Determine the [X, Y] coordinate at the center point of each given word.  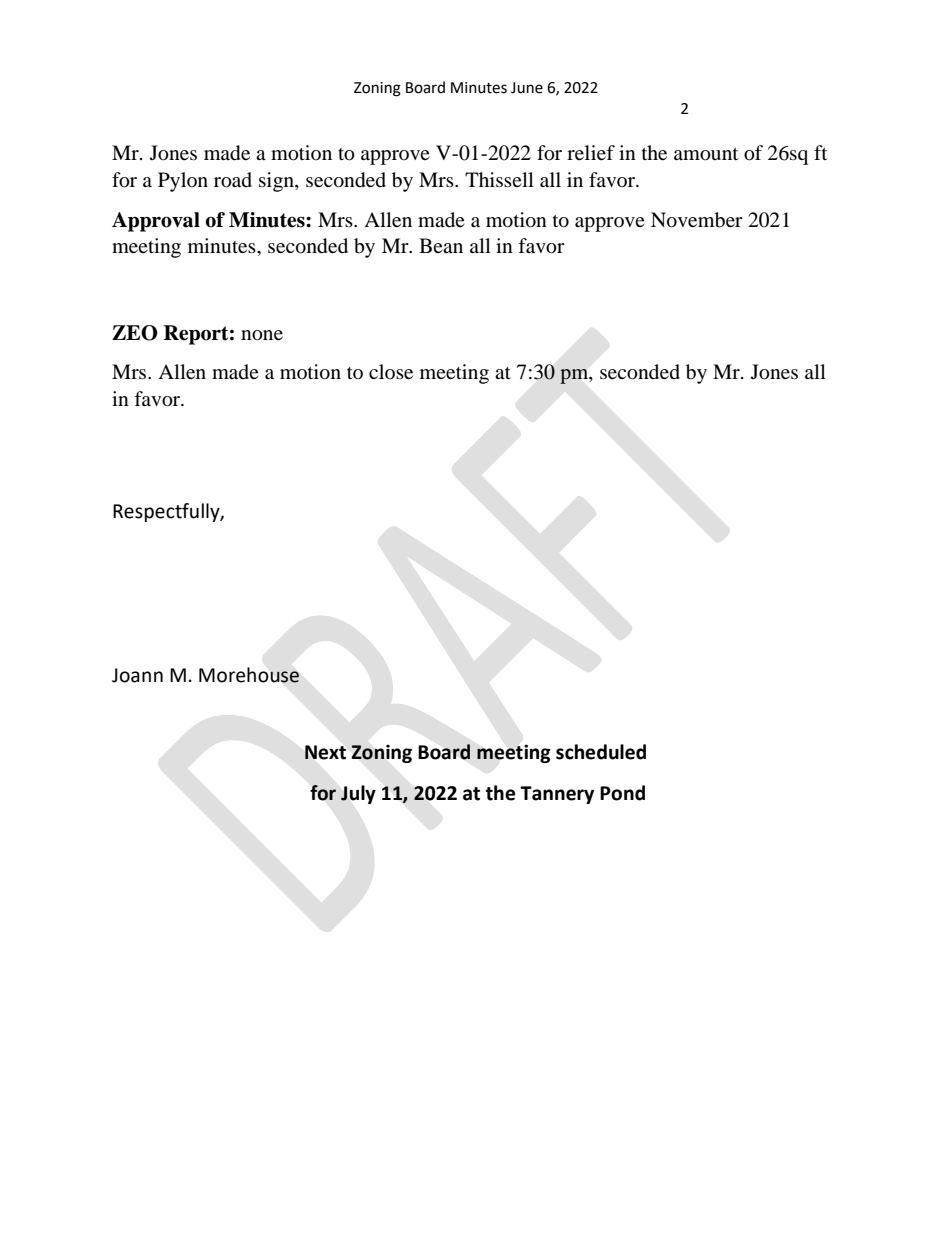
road [233, 180]
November [697, 220]
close [391, 372]
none [262, 335]
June [527, 88]
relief [591, 153]
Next [325, 752]
